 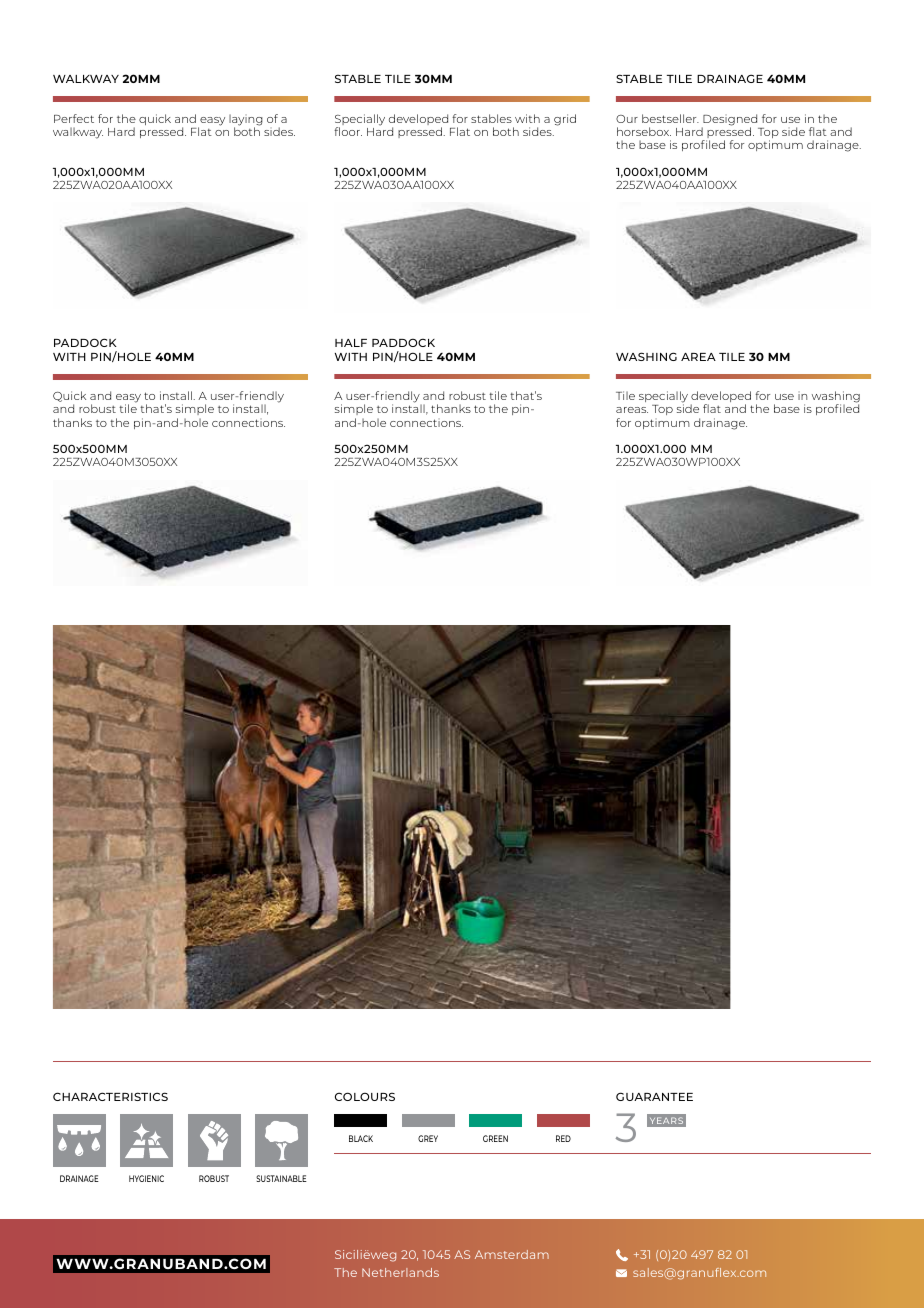 I want to click on Amsterdam, so click(x=512, y=1254).
